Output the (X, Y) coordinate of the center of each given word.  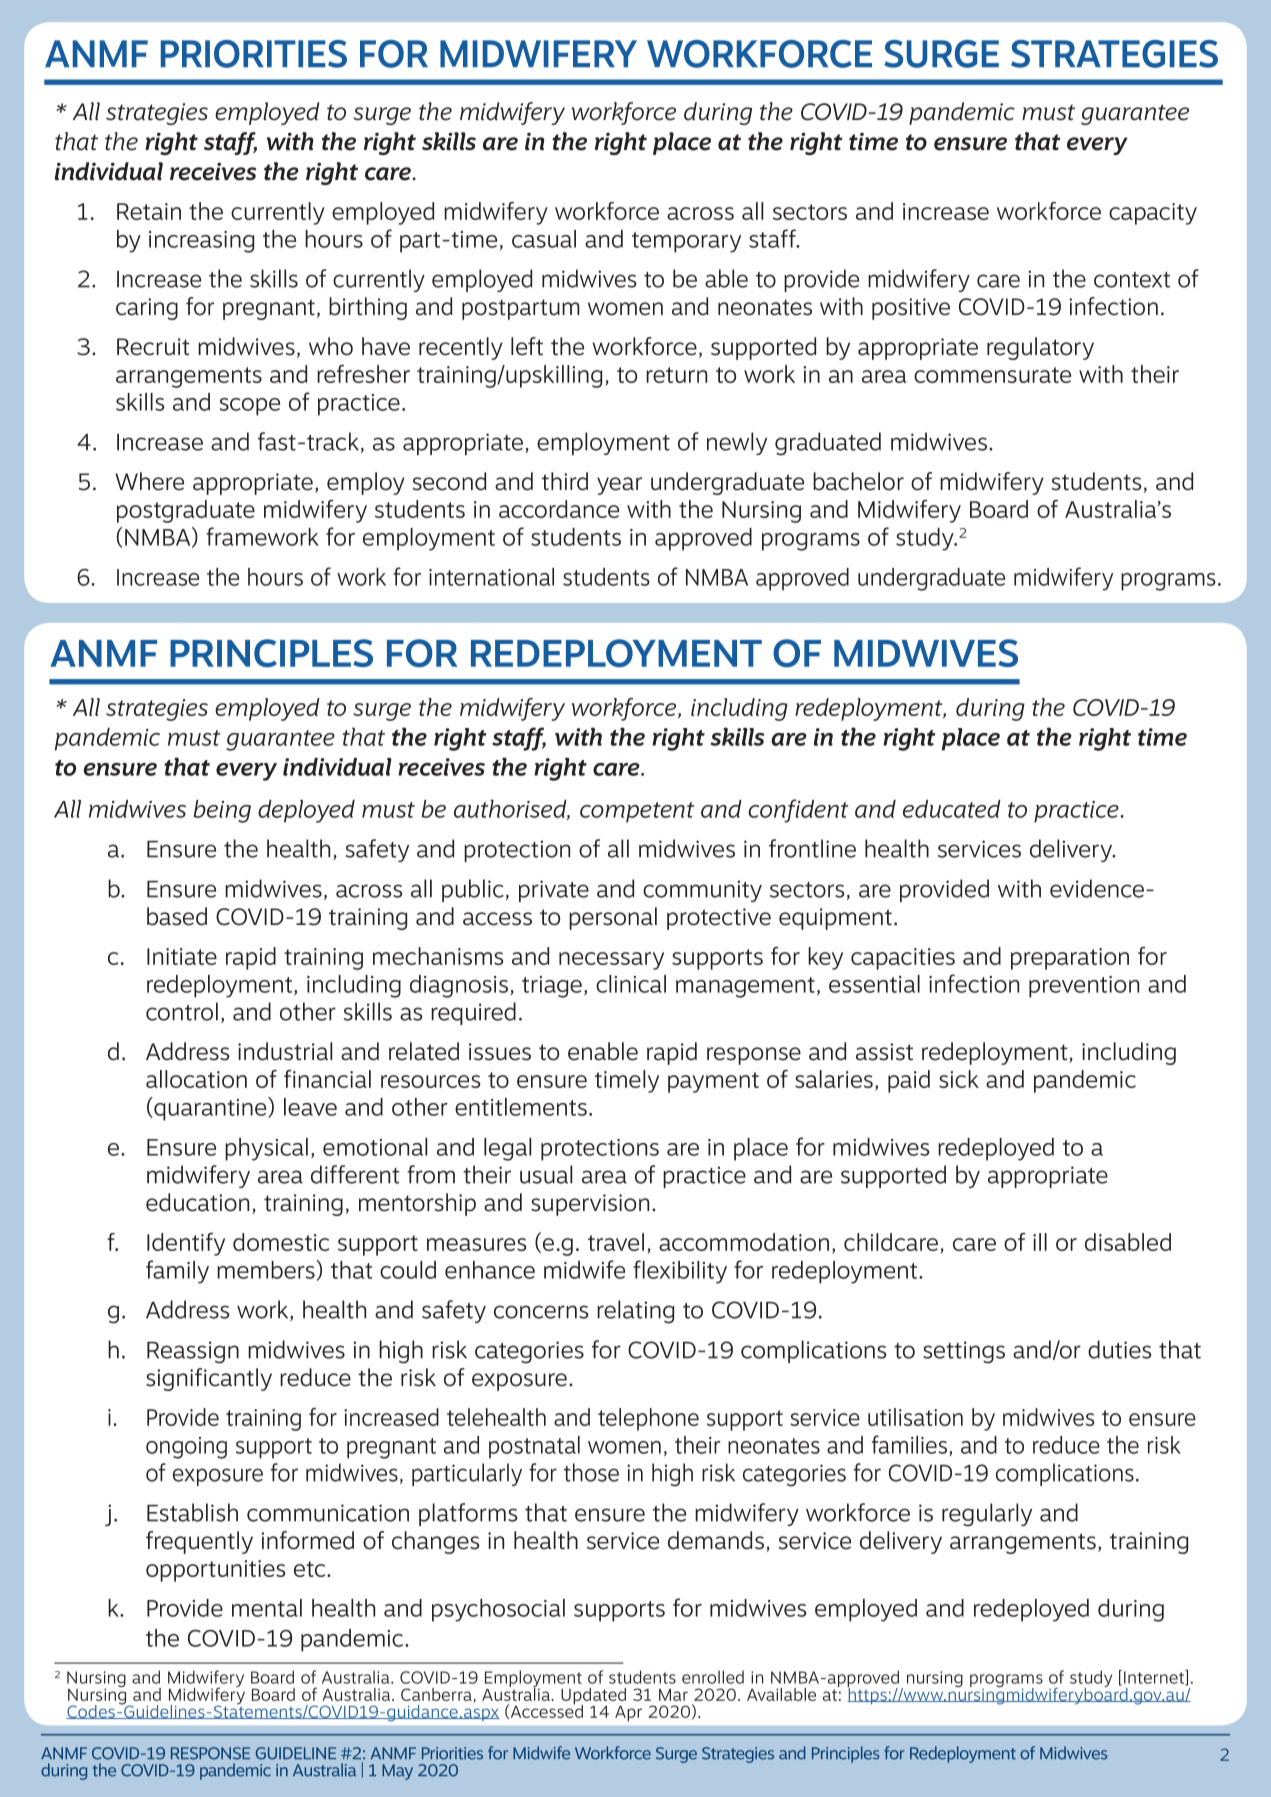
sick (959, 1079)
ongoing (186, 1448)
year (619, 486)
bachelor (858, 481)
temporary (686, 242)
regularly (987, 1515)
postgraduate (186, 511)
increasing (201, 242)
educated (952, 809)
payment (713, 1082)
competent (637, 812)
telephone (648, 1419)
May (397, 1772)
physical (266, 1149)
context (1132, 280)
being (222, 811)
